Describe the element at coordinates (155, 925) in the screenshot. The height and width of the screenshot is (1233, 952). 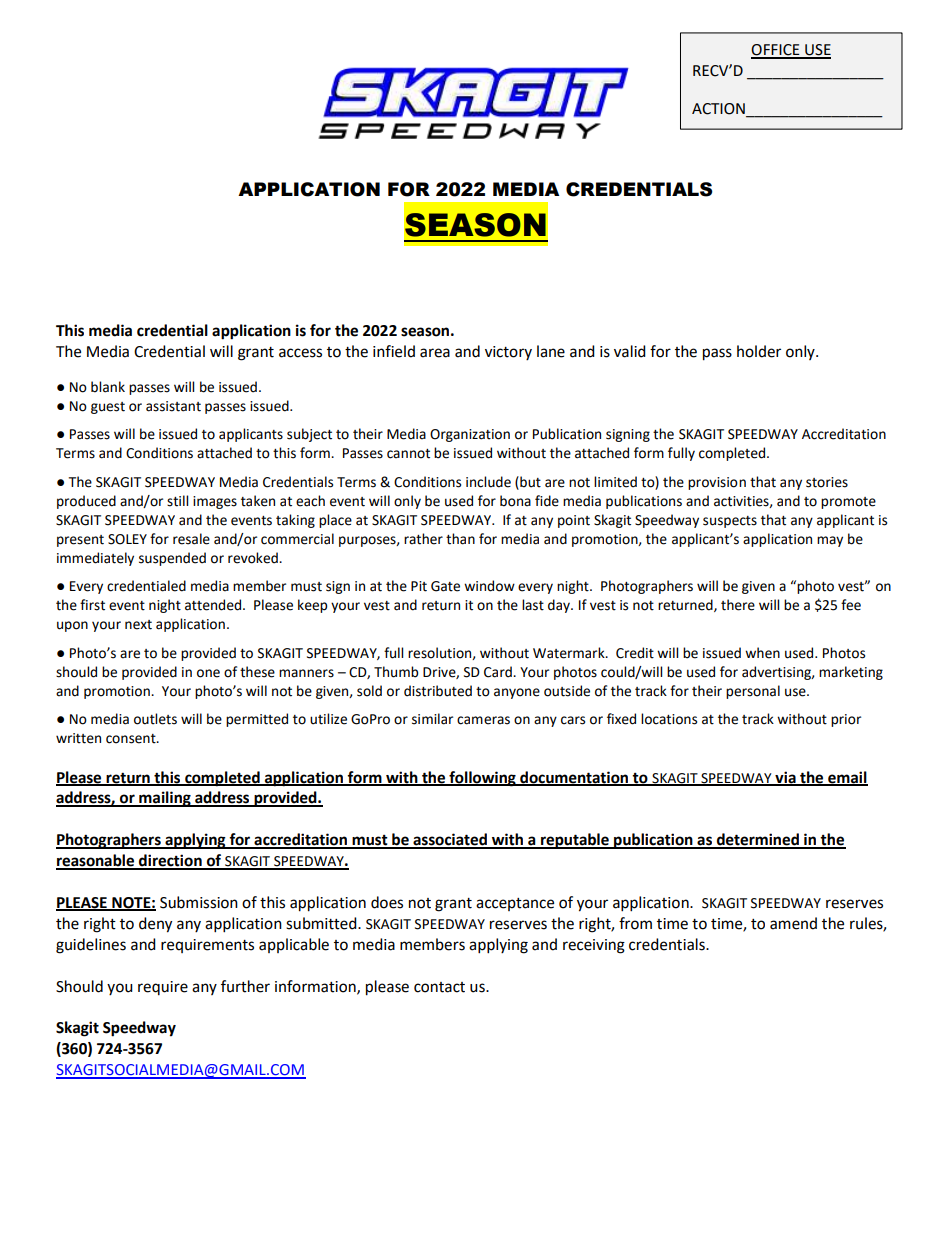
I see `deny` at that location.
